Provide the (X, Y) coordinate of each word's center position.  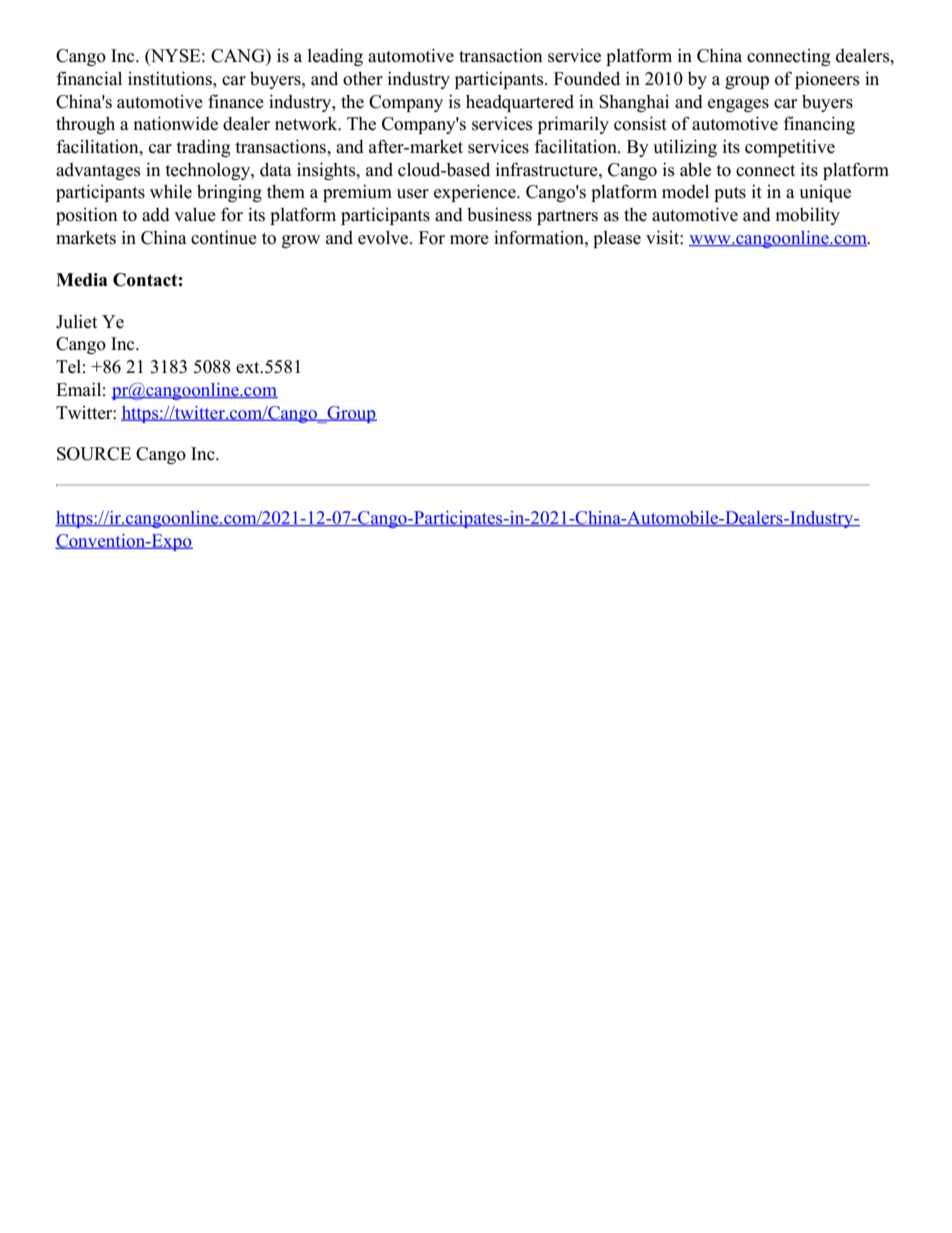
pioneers (827, 80)
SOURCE (94, 454)
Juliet (76, 321)
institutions (171, 78)
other (363, 79)
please (617, 239)
